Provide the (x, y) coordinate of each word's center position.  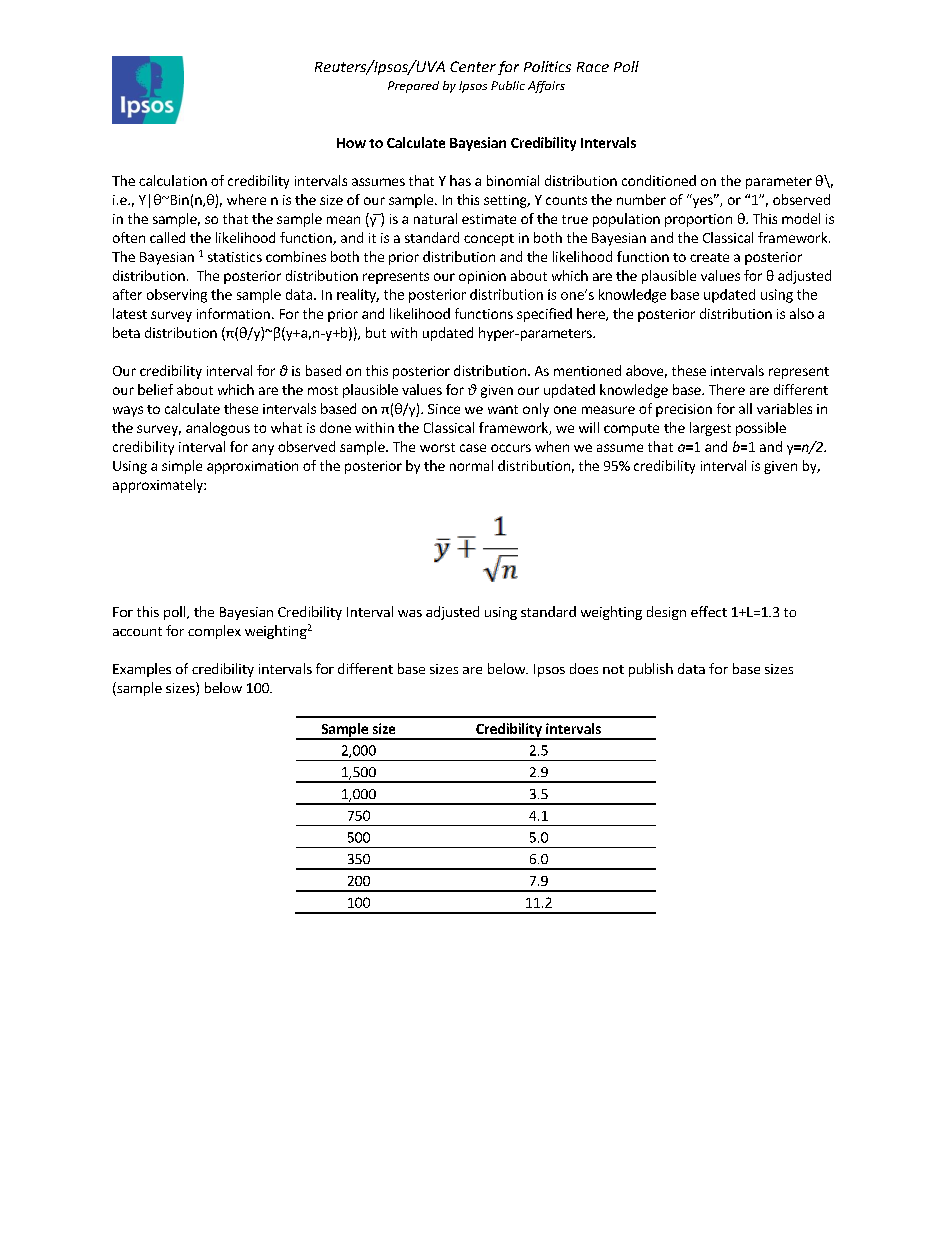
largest (710, 429)
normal (471, 465)
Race (593, 67)
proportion (698, 220)
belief (155, 389)
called (167, 237)
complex (214, 632)
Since (444, 409)
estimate (489, 219)
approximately (159, 486)
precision (684, 410)
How (351, 143)
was (410, 613)
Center (473, 66)
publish (651, 670)
